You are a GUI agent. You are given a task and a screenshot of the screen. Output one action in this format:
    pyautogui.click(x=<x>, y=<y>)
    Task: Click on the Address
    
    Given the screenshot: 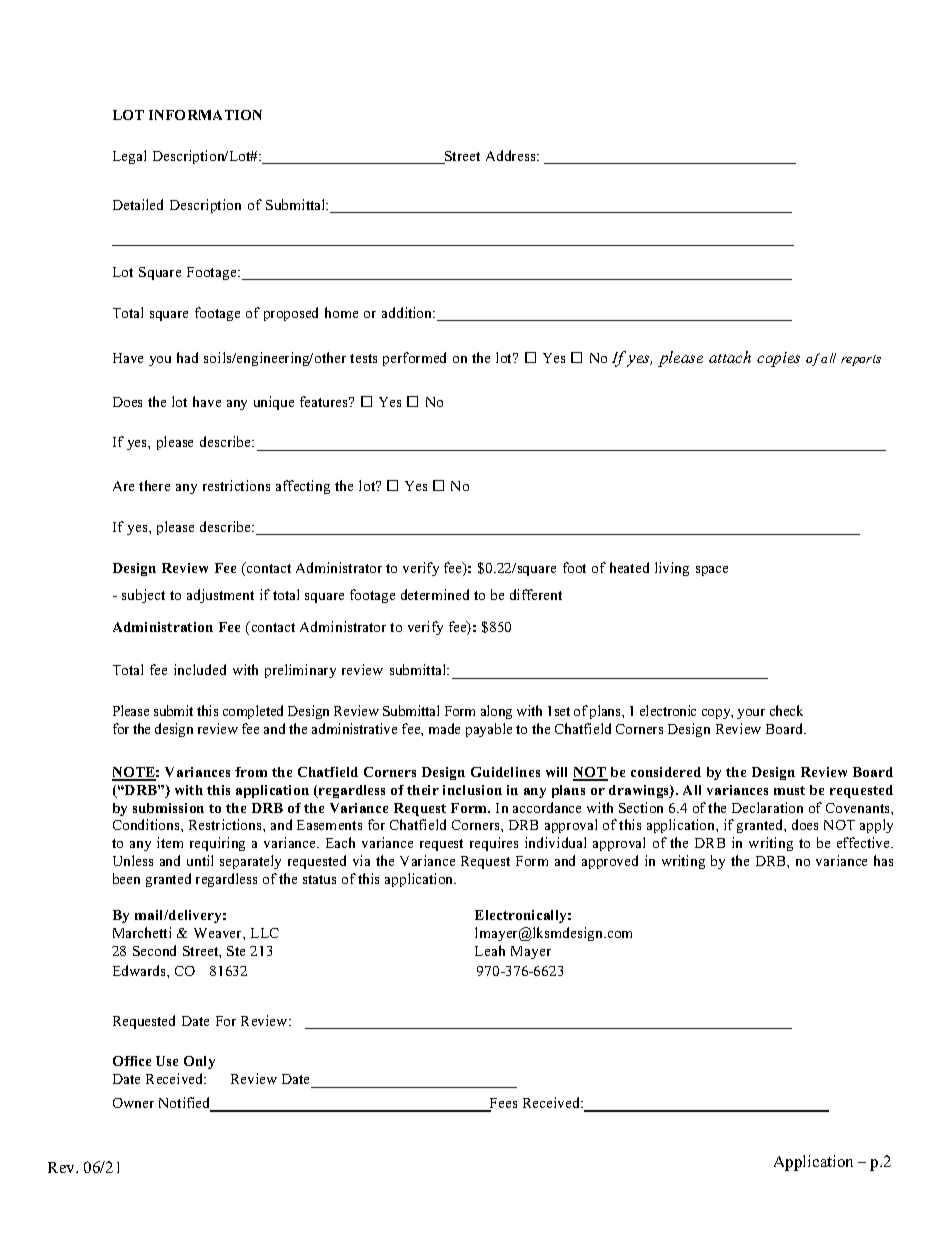 What is the action you would take?
    pyautogui.click(x=512, y=155)
